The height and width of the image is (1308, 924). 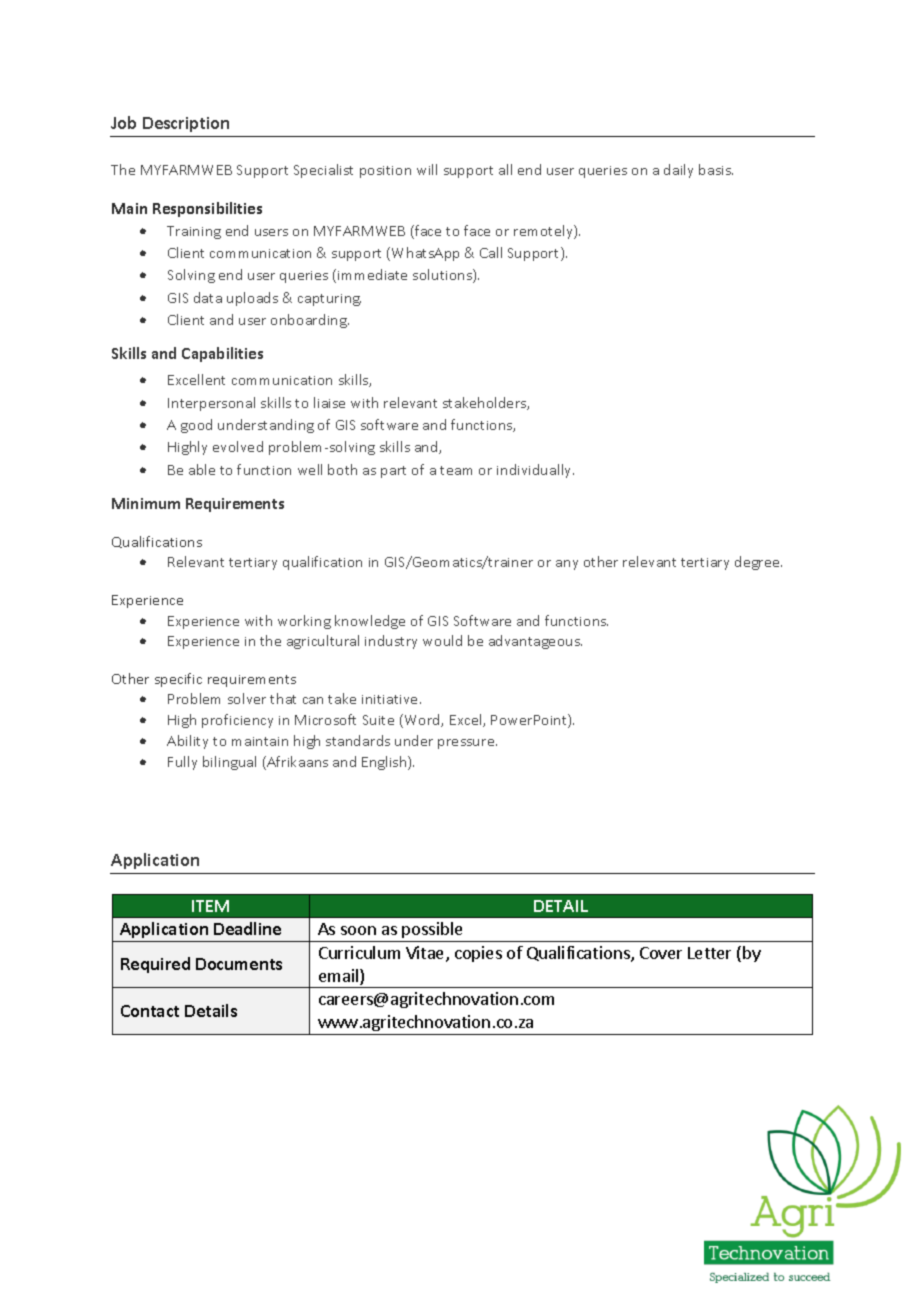 I want to click on Description, so click(x=186, y=124).
